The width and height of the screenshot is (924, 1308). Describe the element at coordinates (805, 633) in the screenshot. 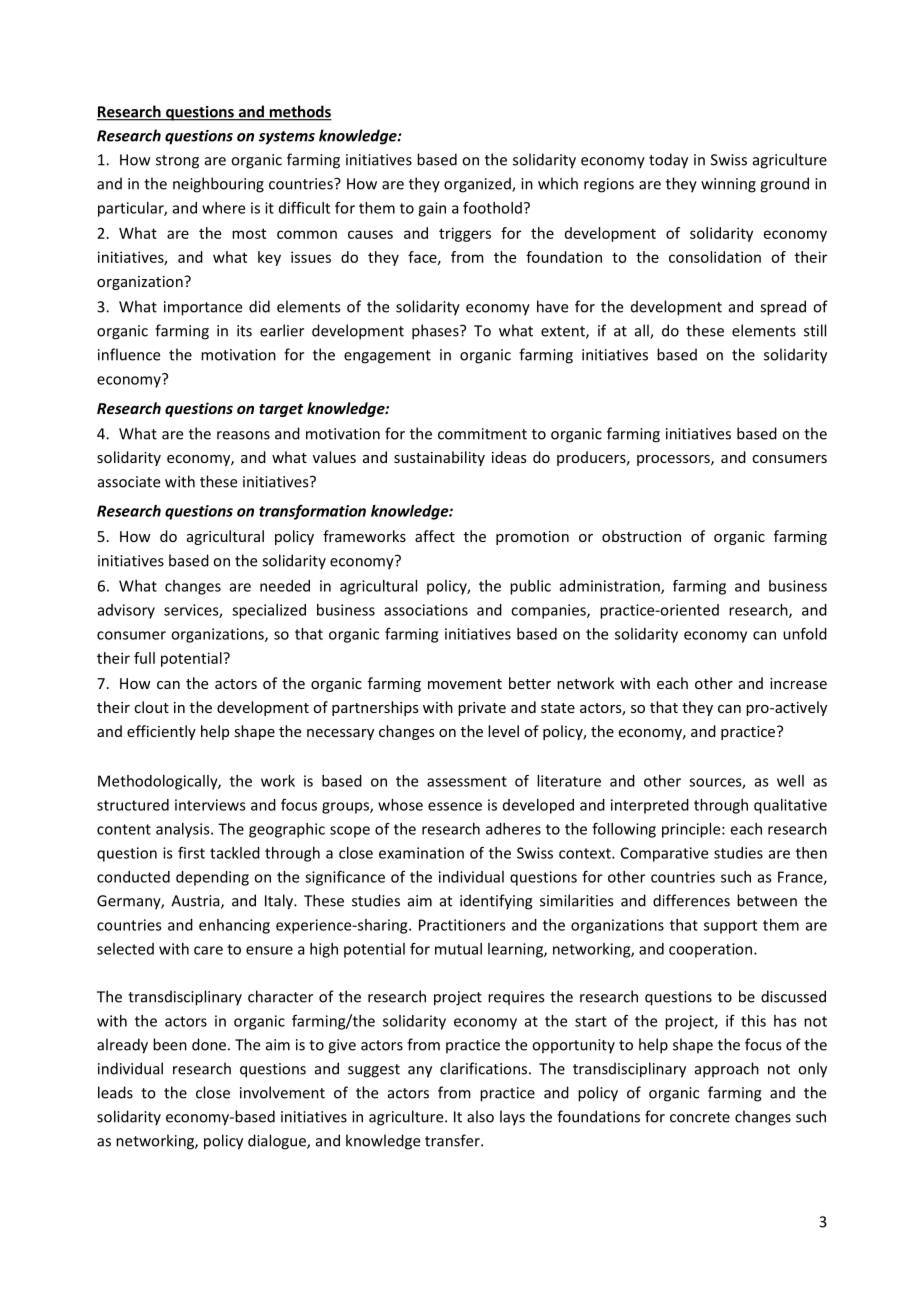

I see `unfold` at that location.
